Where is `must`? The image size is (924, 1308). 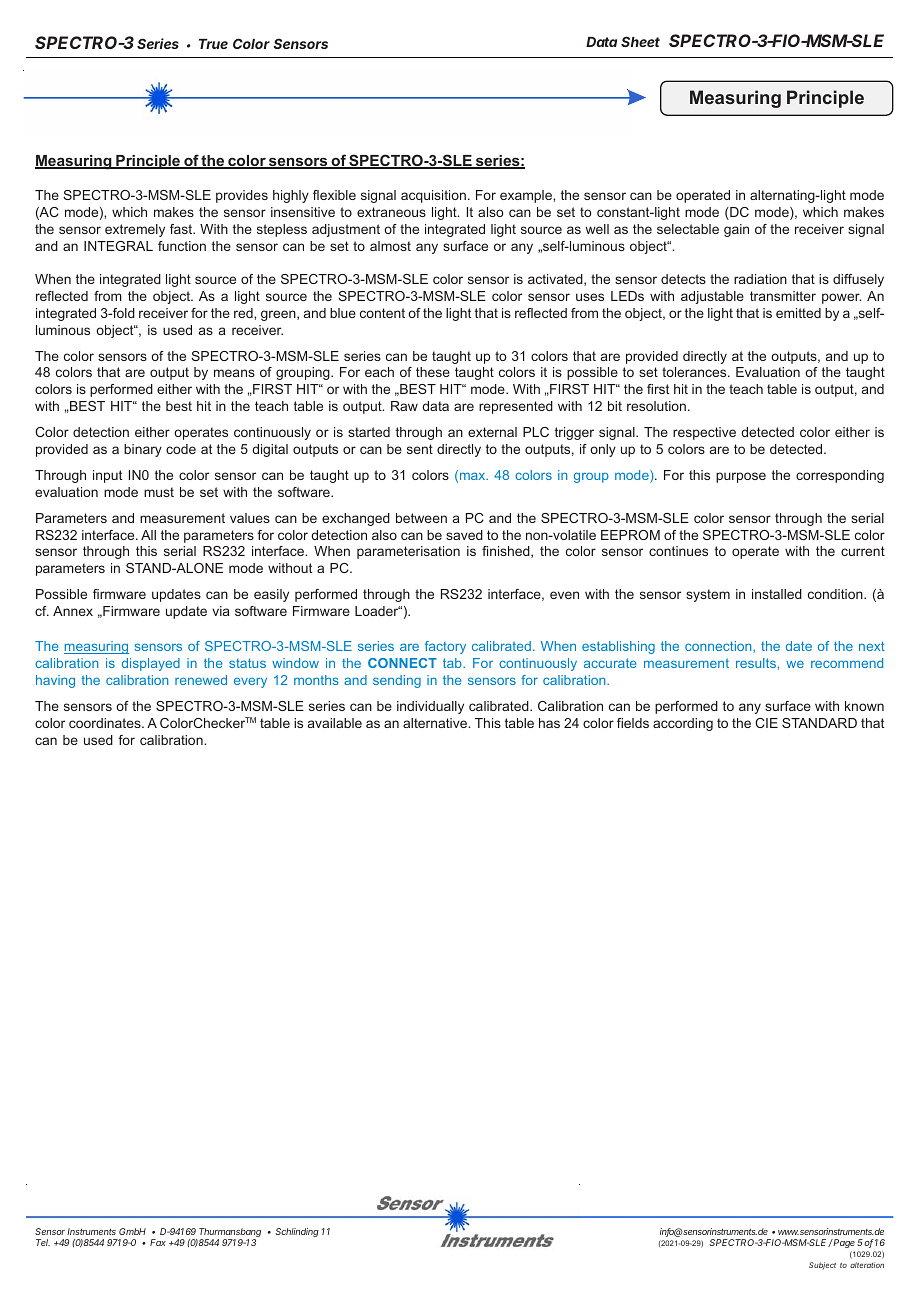
must is located at coordinates (159, 492).
